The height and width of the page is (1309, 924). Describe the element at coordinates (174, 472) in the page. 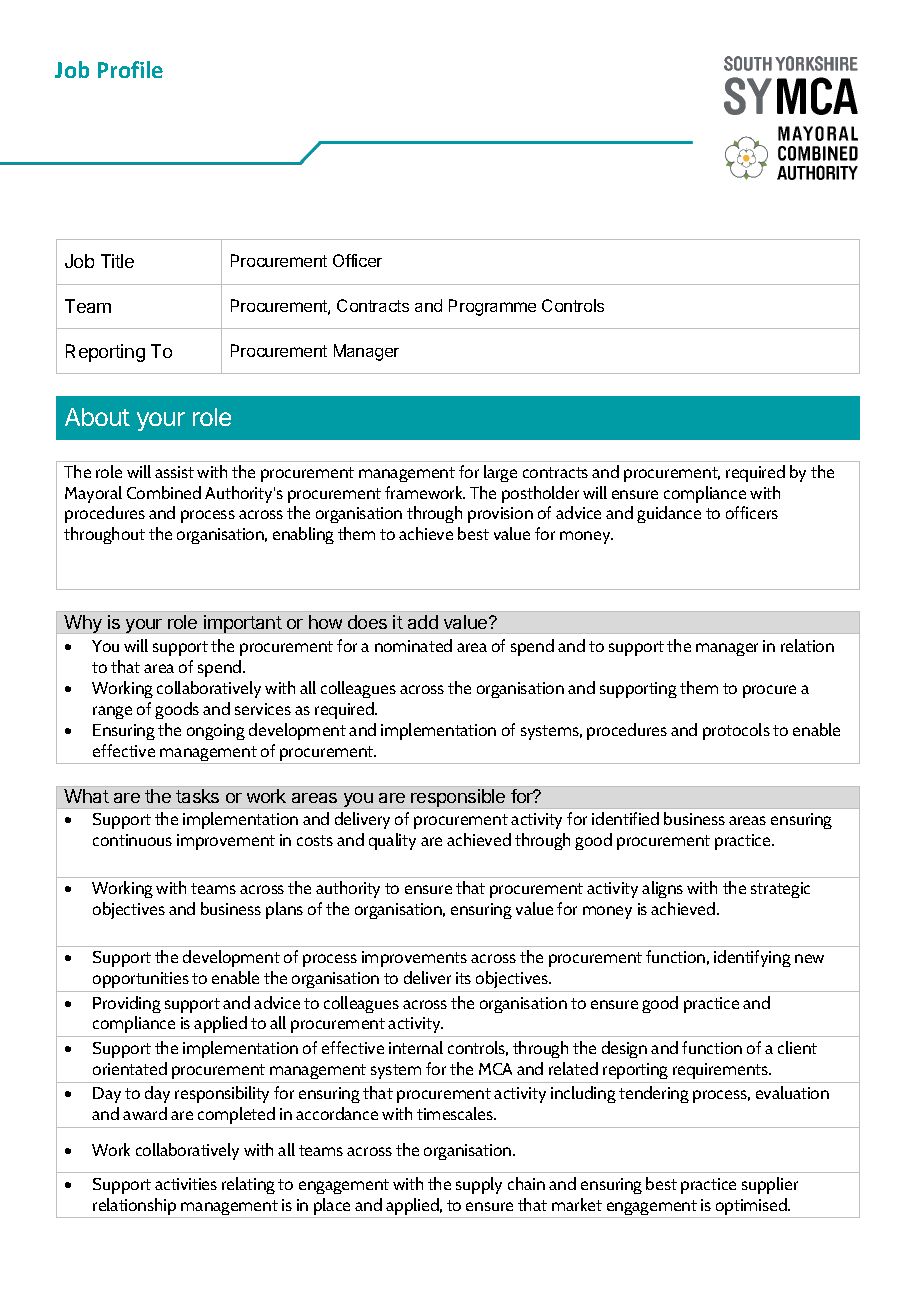

I see `assist` at that location.
